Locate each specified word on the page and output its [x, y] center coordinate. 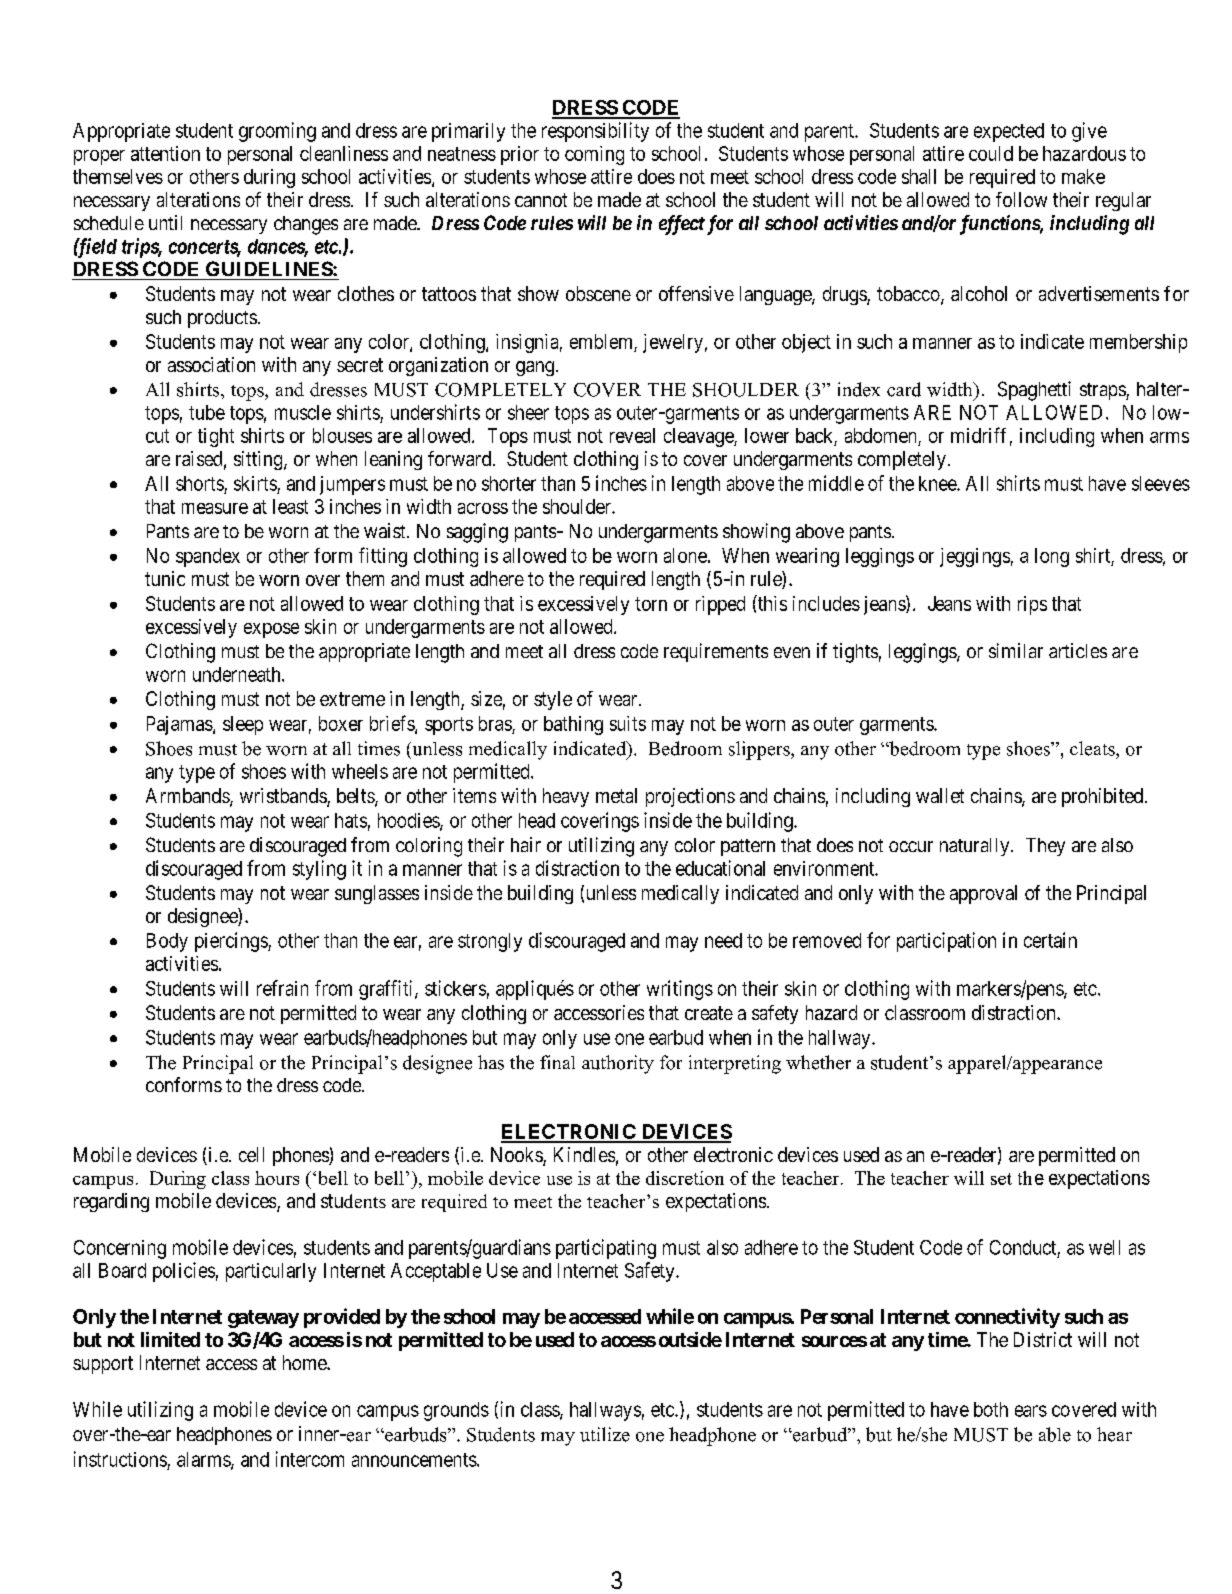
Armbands [188, 797]
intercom [310, 1459]
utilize [605, 1434]
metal [616, 795]
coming [594, 155]
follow [1021, 199]
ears [1031, 1411]
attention [165, 153]
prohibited [1102, 797]
